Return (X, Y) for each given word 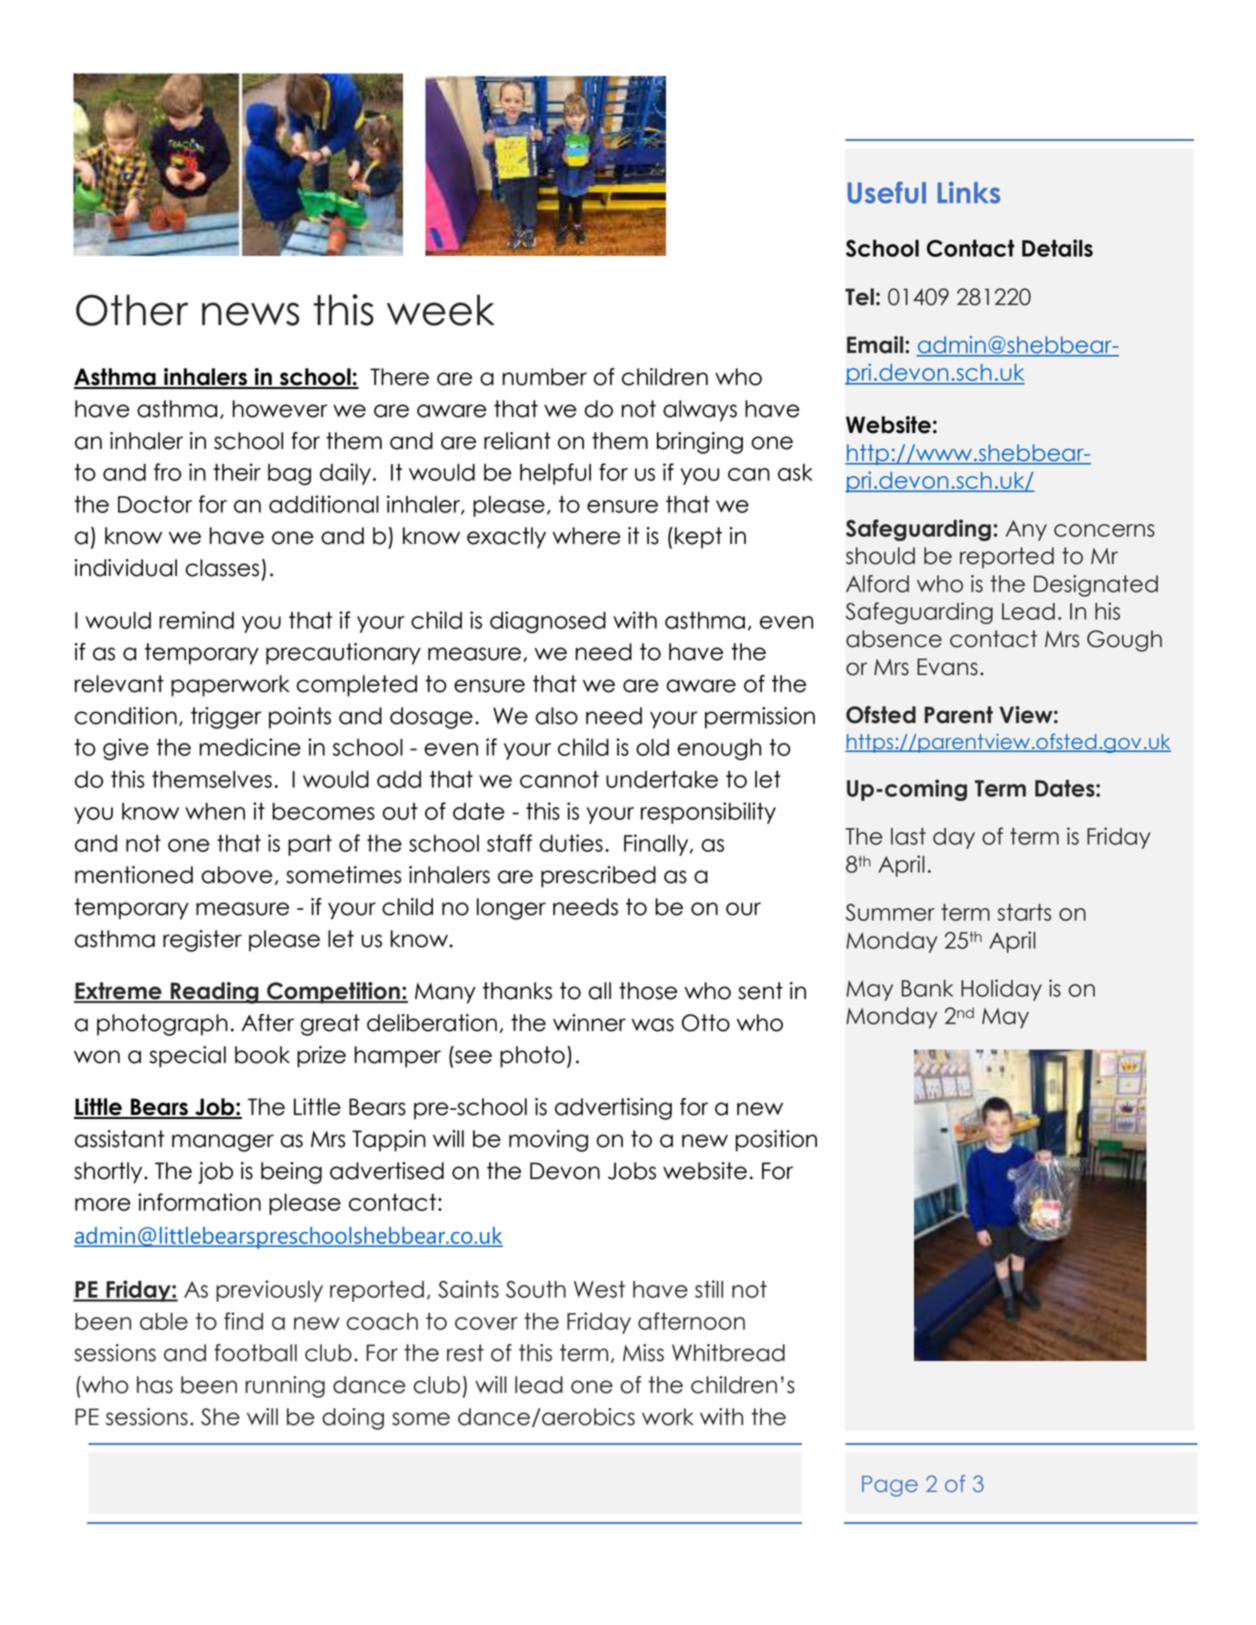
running (285, 1387)
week (441, 310)
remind (196, 620)
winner (589, 1023)
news (250, 314)
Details (1057, 248)
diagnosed (548, 622)
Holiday (1001, 990)
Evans (947, 667)
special (187, 1057)
